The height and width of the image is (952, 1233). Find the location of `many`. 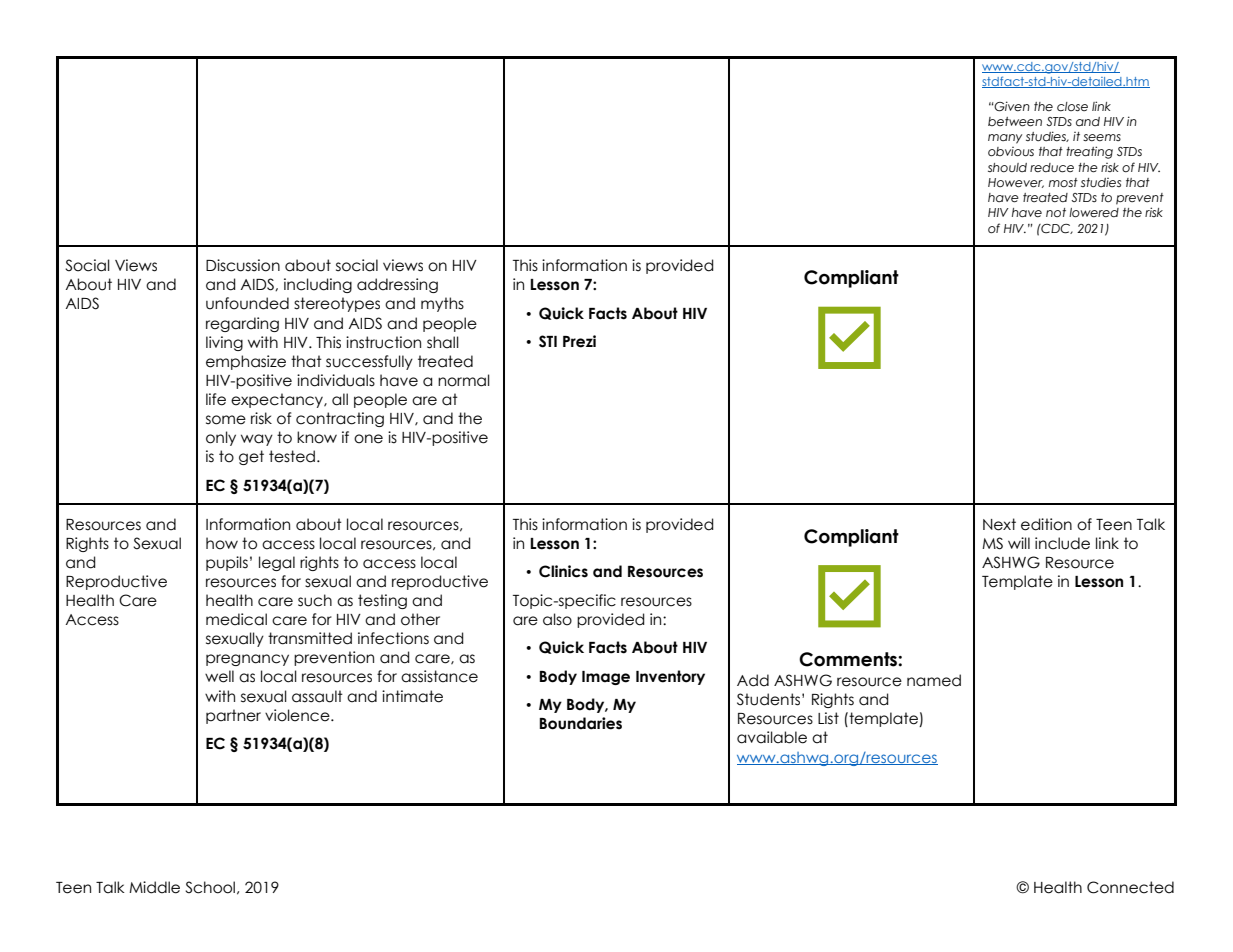

many is located at coordinates (1005, 139).
